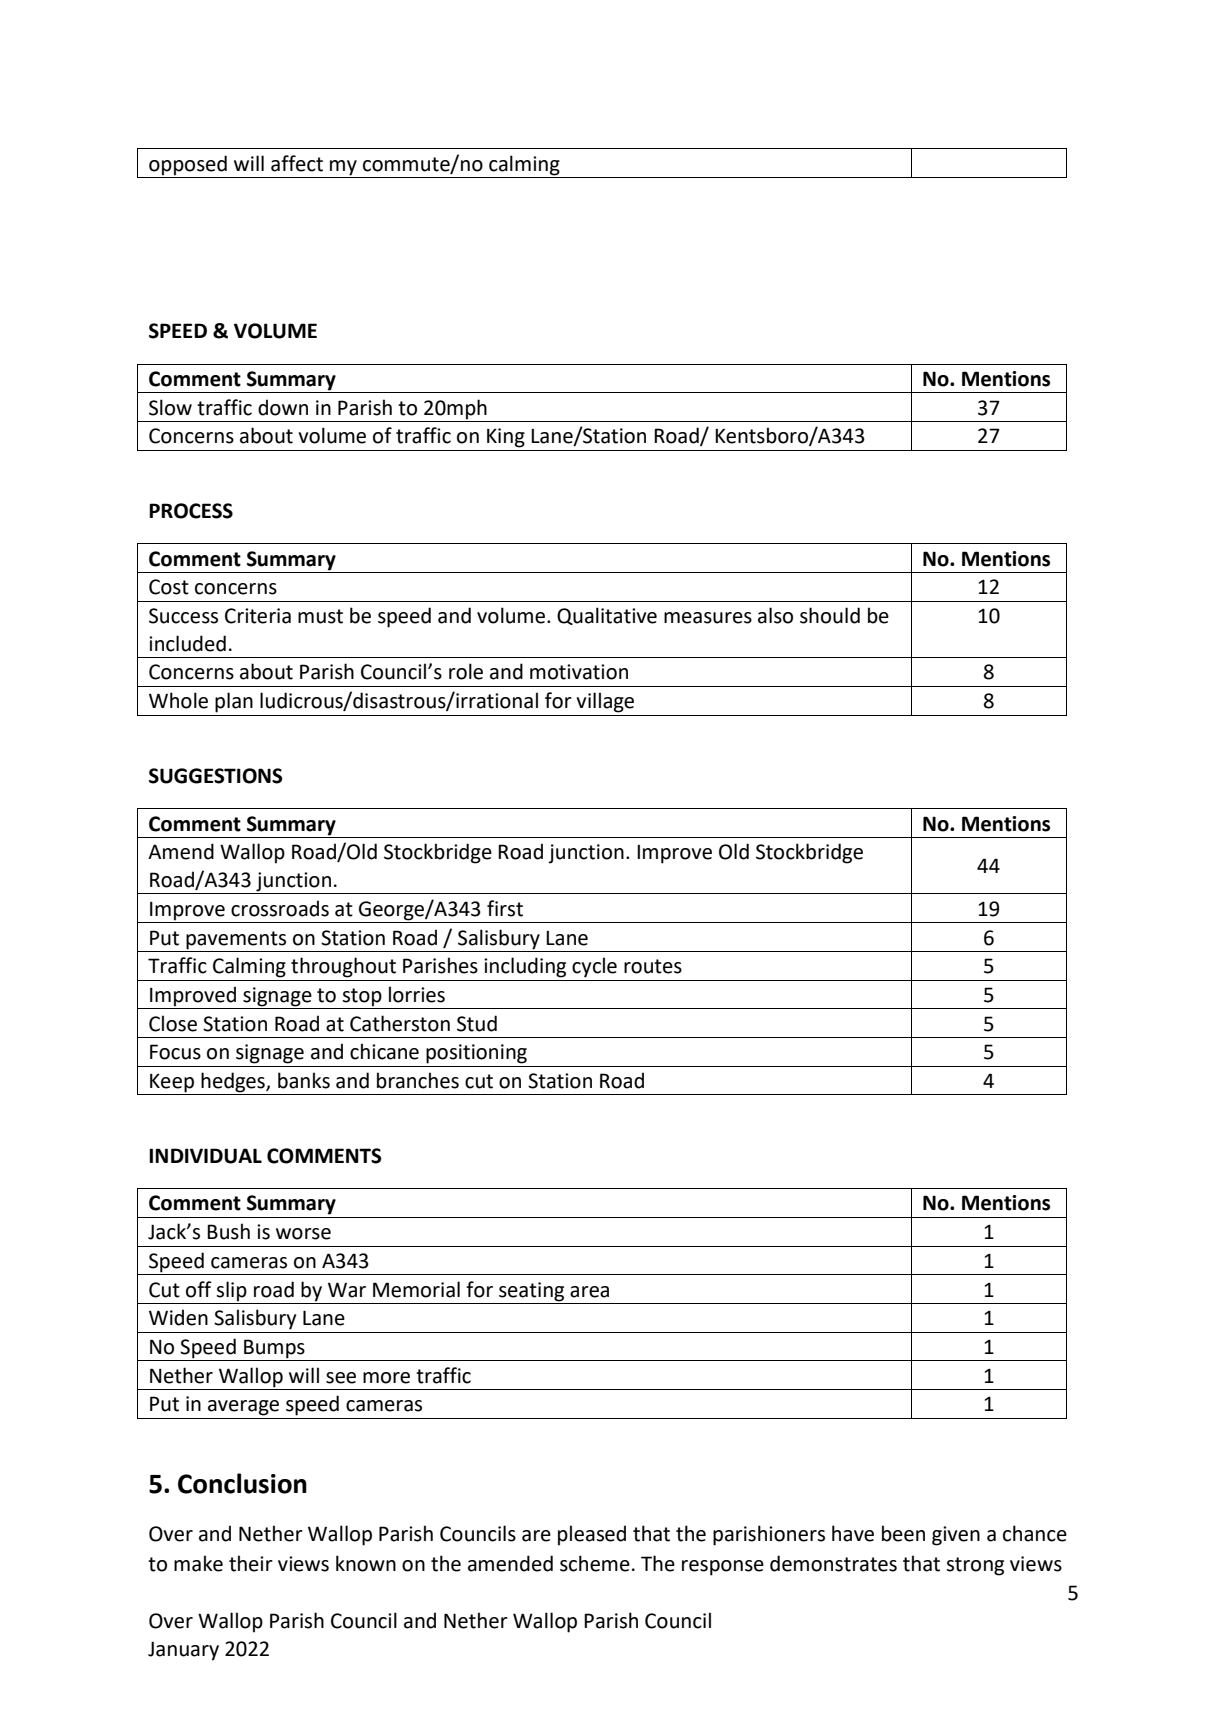  Describe the element at coordinates (653, 966) in the screenshot. I see `routes` at that location.
